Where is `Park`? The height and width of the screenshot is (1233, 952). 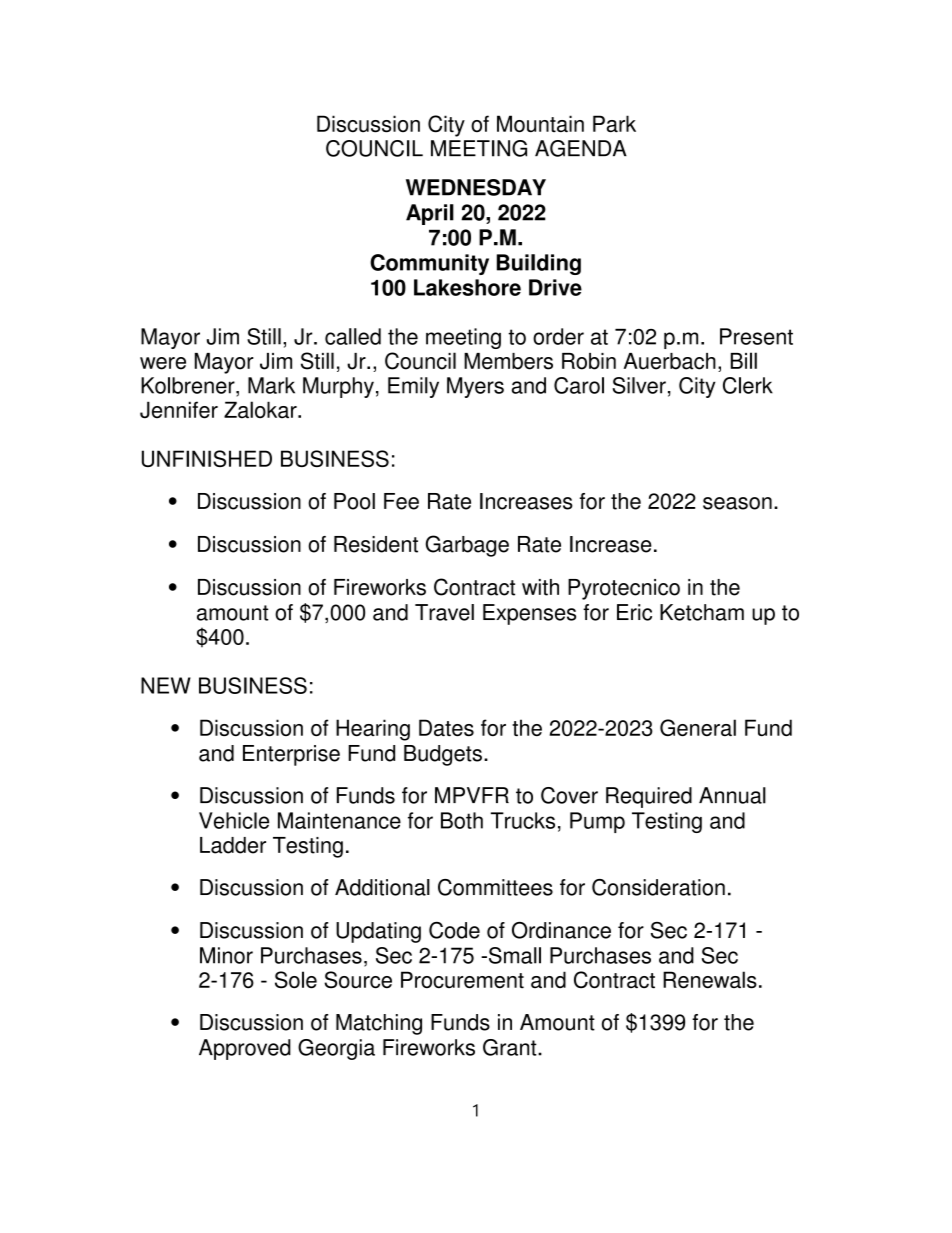
Park is located at coordinates (614, 124).
